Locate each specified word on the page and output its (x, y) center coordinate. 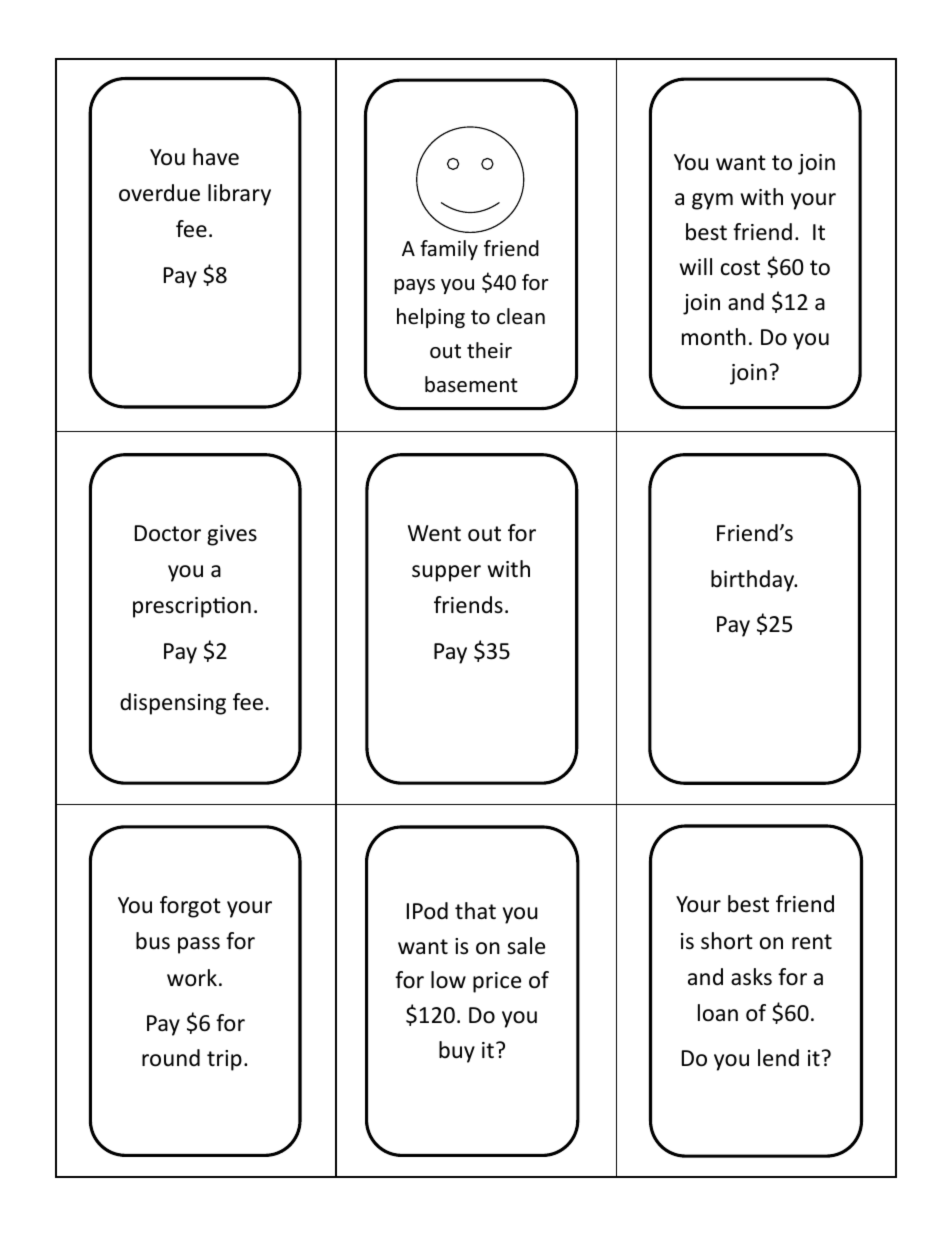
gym (712, 201)
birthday (754, 581)
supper (446, 573)
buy (457, 1052)
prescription (192, 607)
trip (224, 1060)
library (239, 195)
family (449, 250)
